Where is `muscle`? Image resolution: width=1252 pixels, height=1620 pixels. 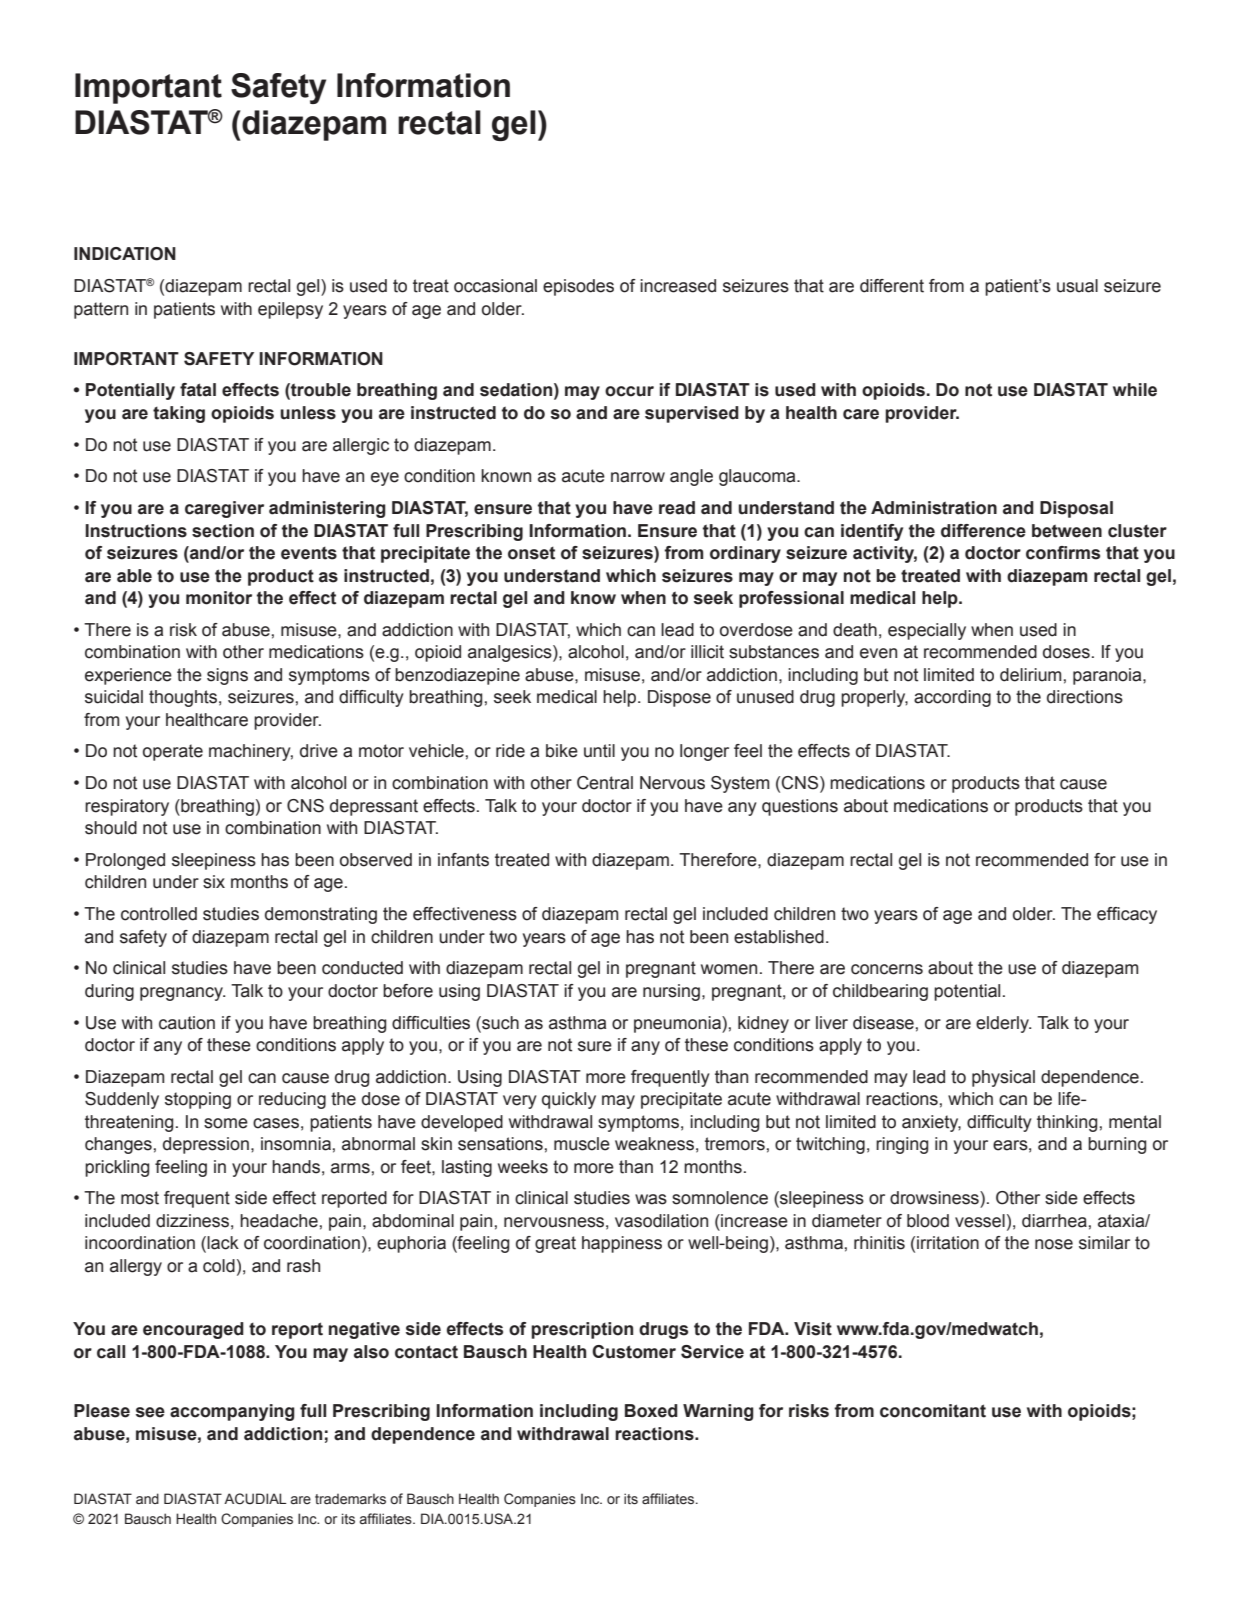 muscle is located at coordinates (582, 1144).
